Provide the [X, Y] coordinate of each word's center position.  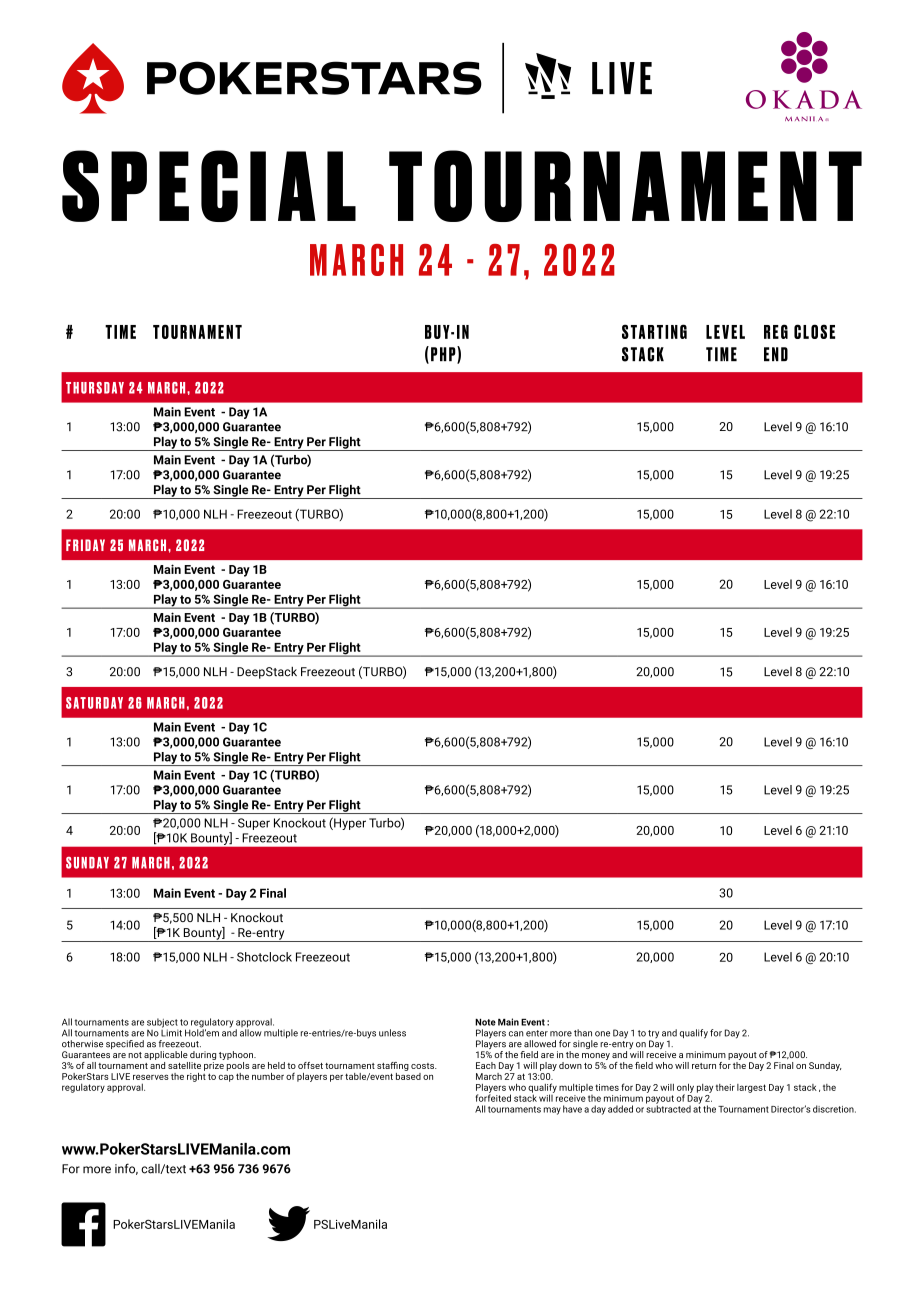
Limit [171, 1032]
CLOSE [814, 331]
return [704, 1066]
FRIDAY [85, 545]
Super [254, 824]
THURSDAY [95, 388]
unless [392, 1033]
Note [485, 1022]
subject [162, 1024]
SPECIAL [209, 186]
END [776, 354]
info [126, 1169]
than [583, 1033]
